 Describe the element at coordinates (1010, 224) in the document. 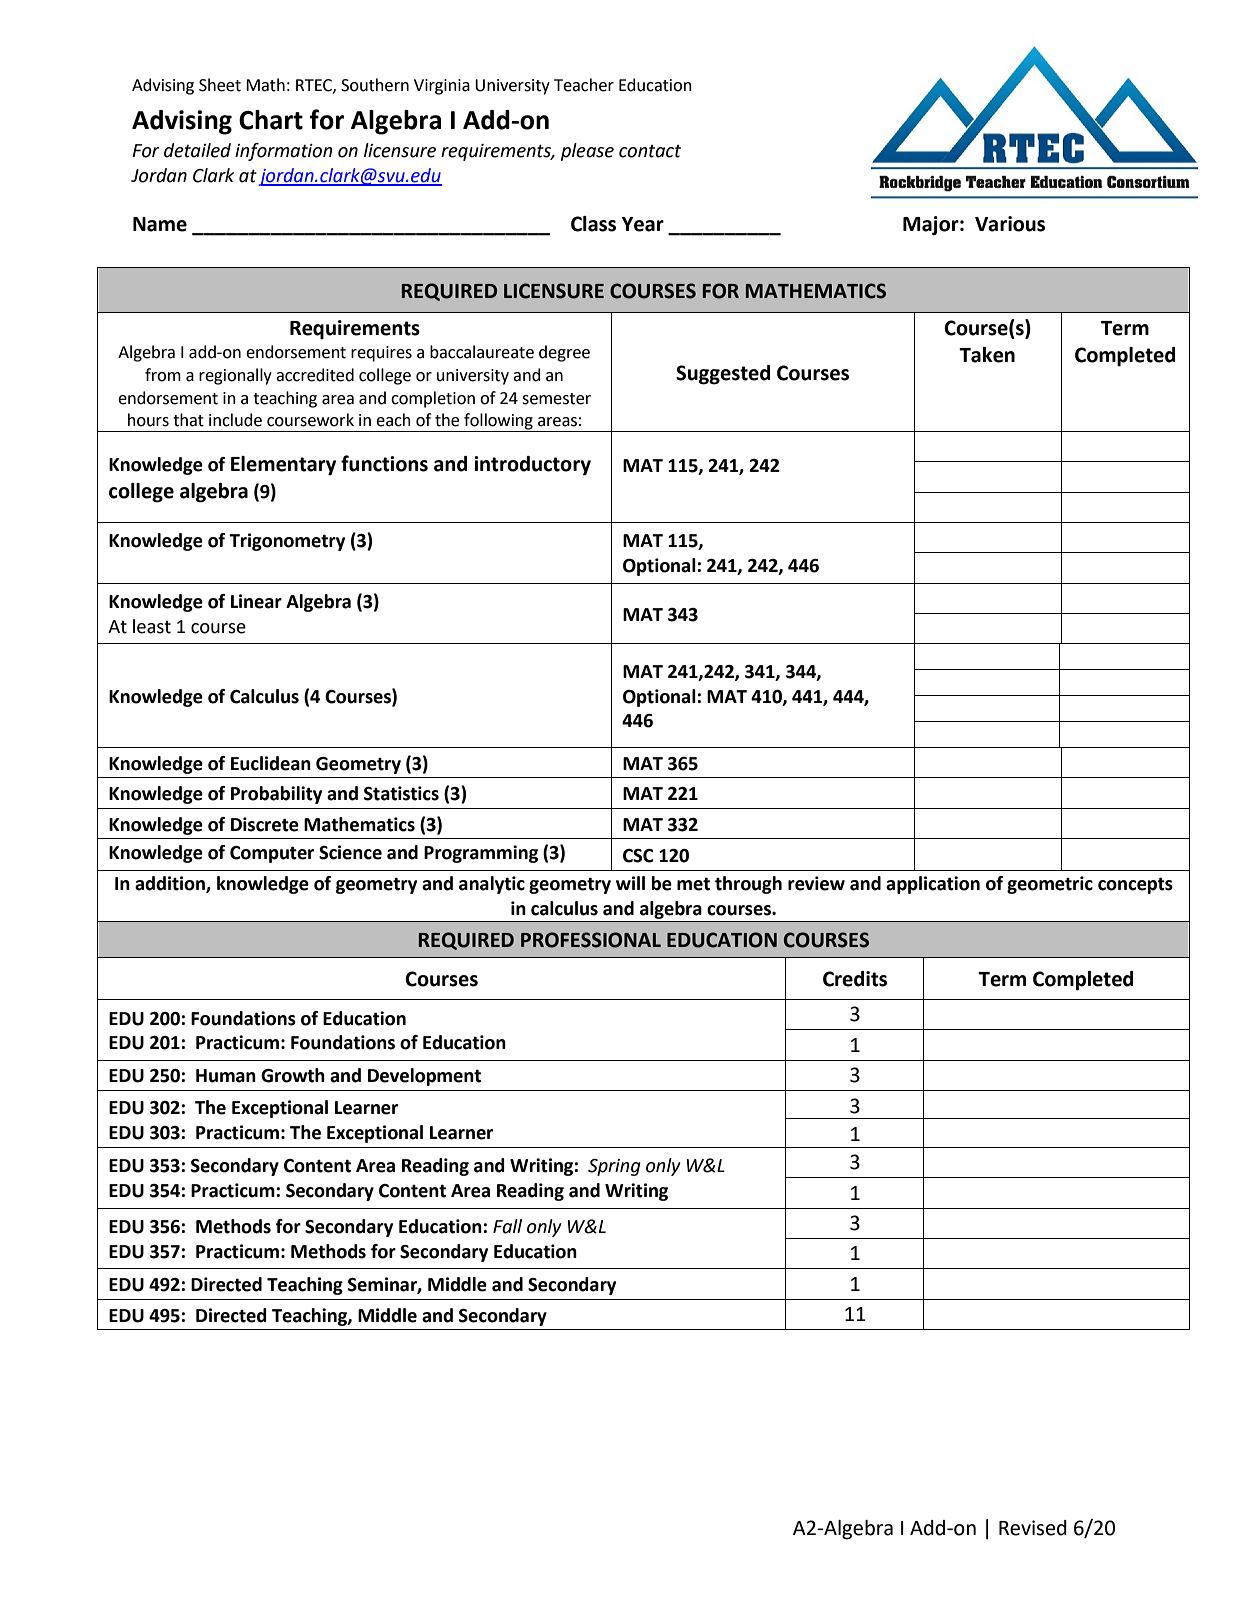

I see `Various` at that location.
